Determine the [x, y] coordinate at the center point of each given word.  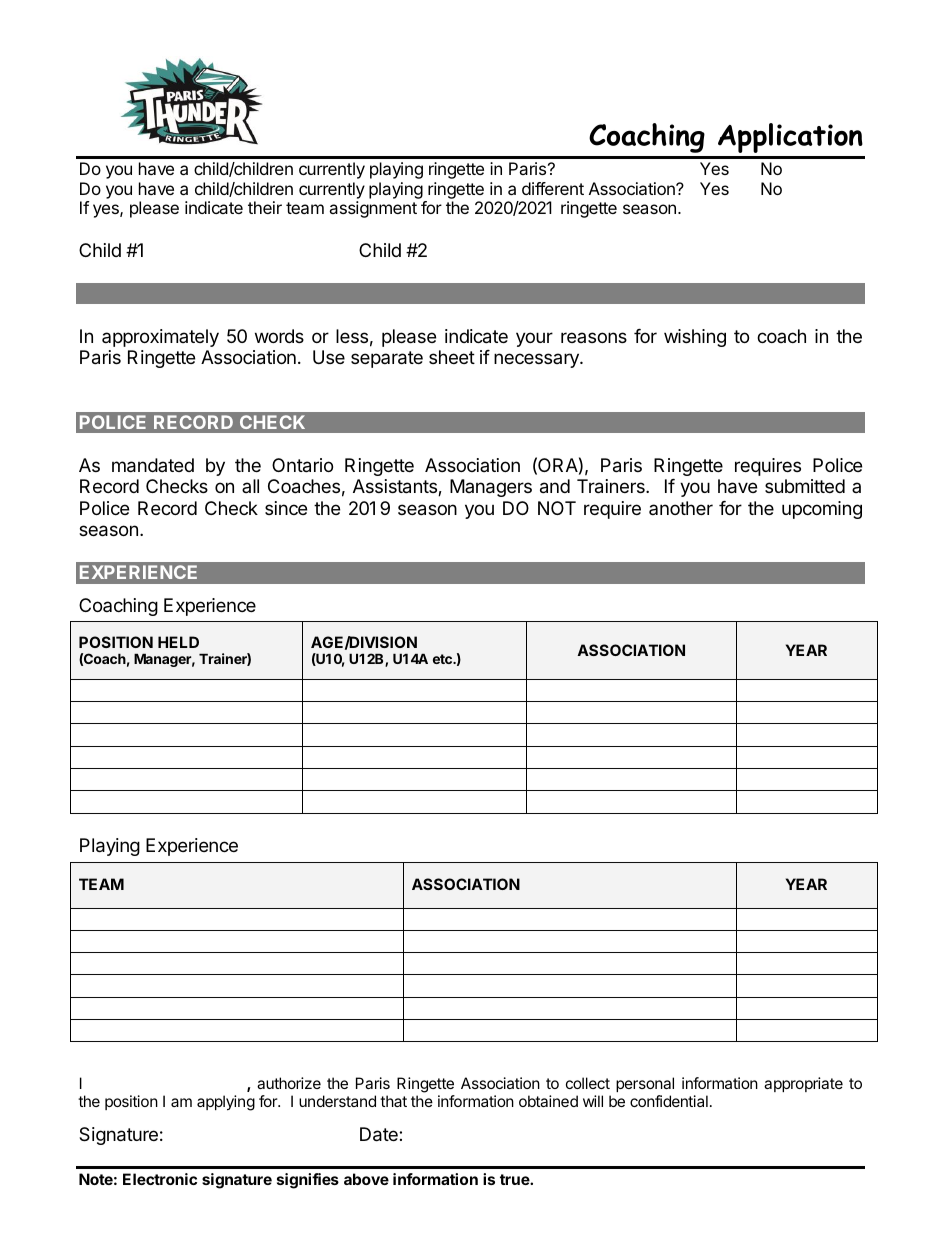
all [250, 486]
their [265, 207]
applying [226, 1103]
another [681, 508]
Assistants [396, 487]
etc [443, 659]
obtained [548, 1101]
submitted [805, 486]
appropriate [803, 1084]
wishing [695, 338]
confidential [669, 1101]
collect [588, 1083]
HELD [178, 642]
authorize [289, 1083]
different [553, 188]
